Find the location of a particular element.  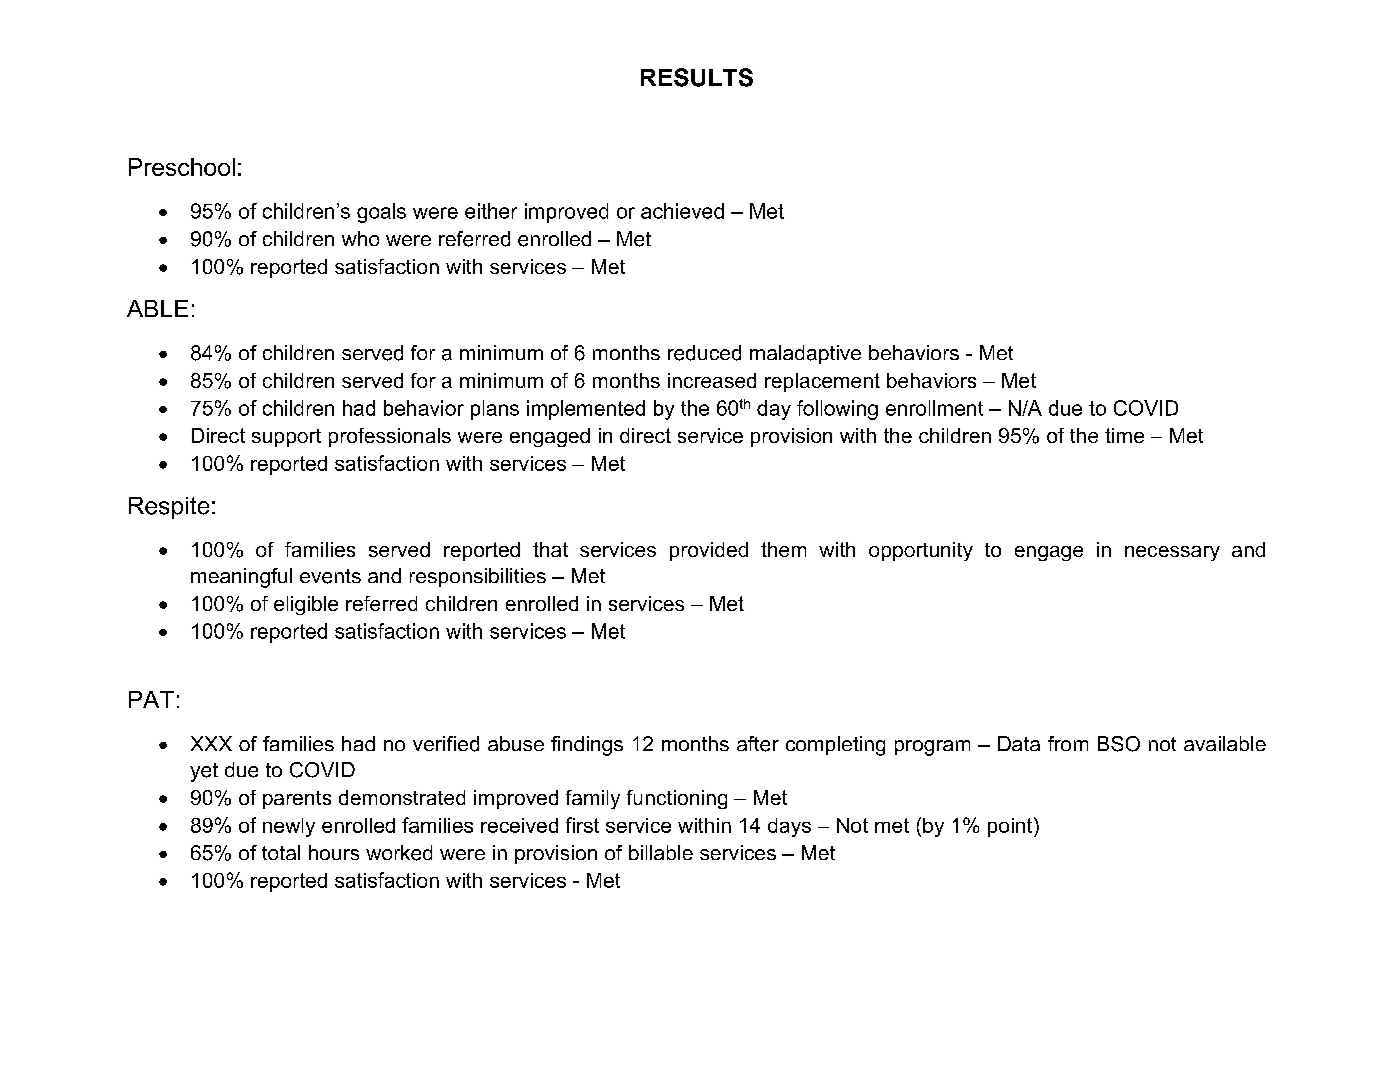

provided is located at coordinates (709, 551).
